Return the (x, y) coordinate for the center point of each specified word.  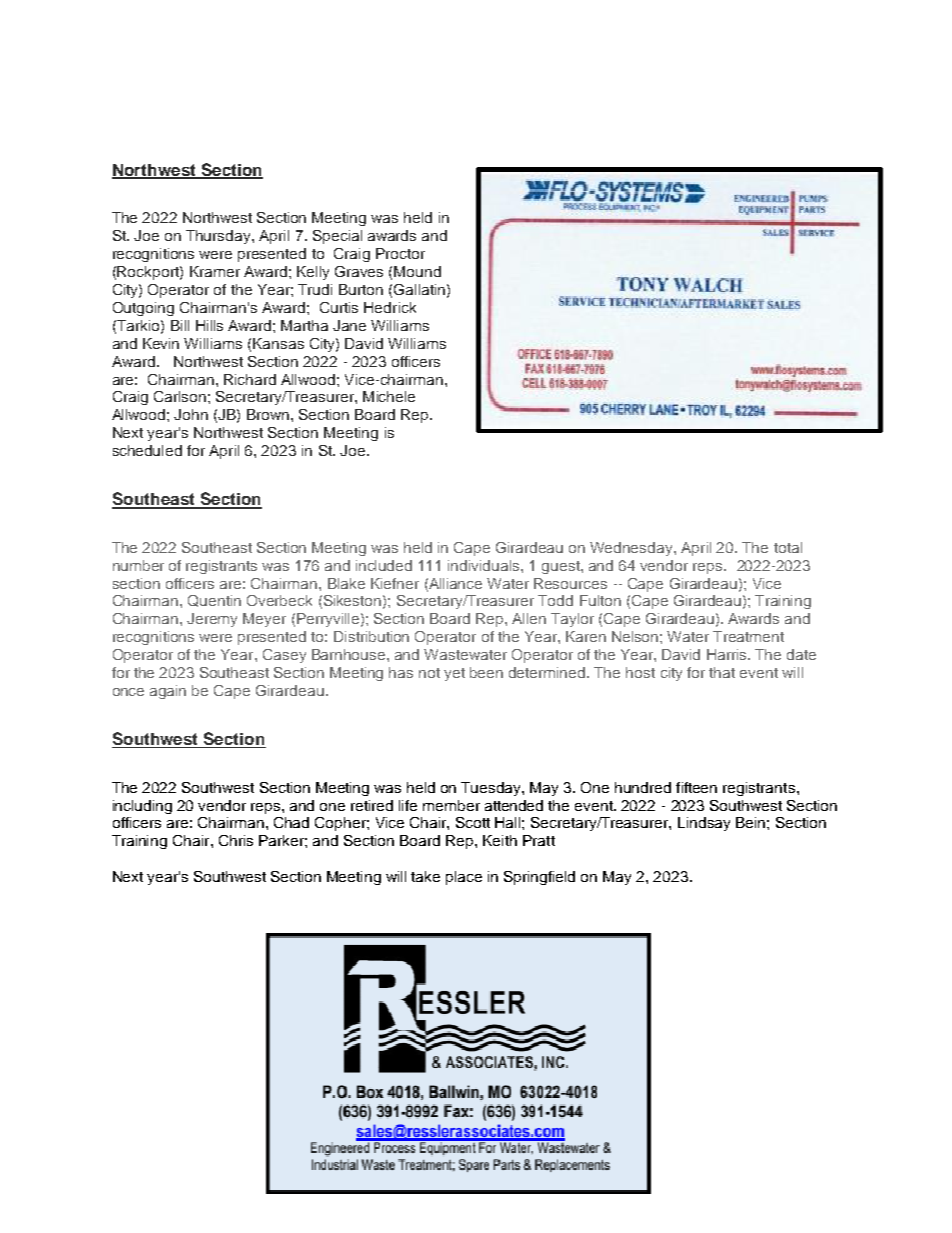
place (464, 878)
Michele (389, 396)
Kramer (215, 271)
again (168, 692)
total (788, 547)
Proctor (400, 253)
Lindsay (704, 824)
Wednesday (632, 549)
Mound (417, 271)
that (722, 672)
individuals (485, 565)
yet (454, 674)
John (191, 414)
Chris (236, 840)
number (138, 565)
